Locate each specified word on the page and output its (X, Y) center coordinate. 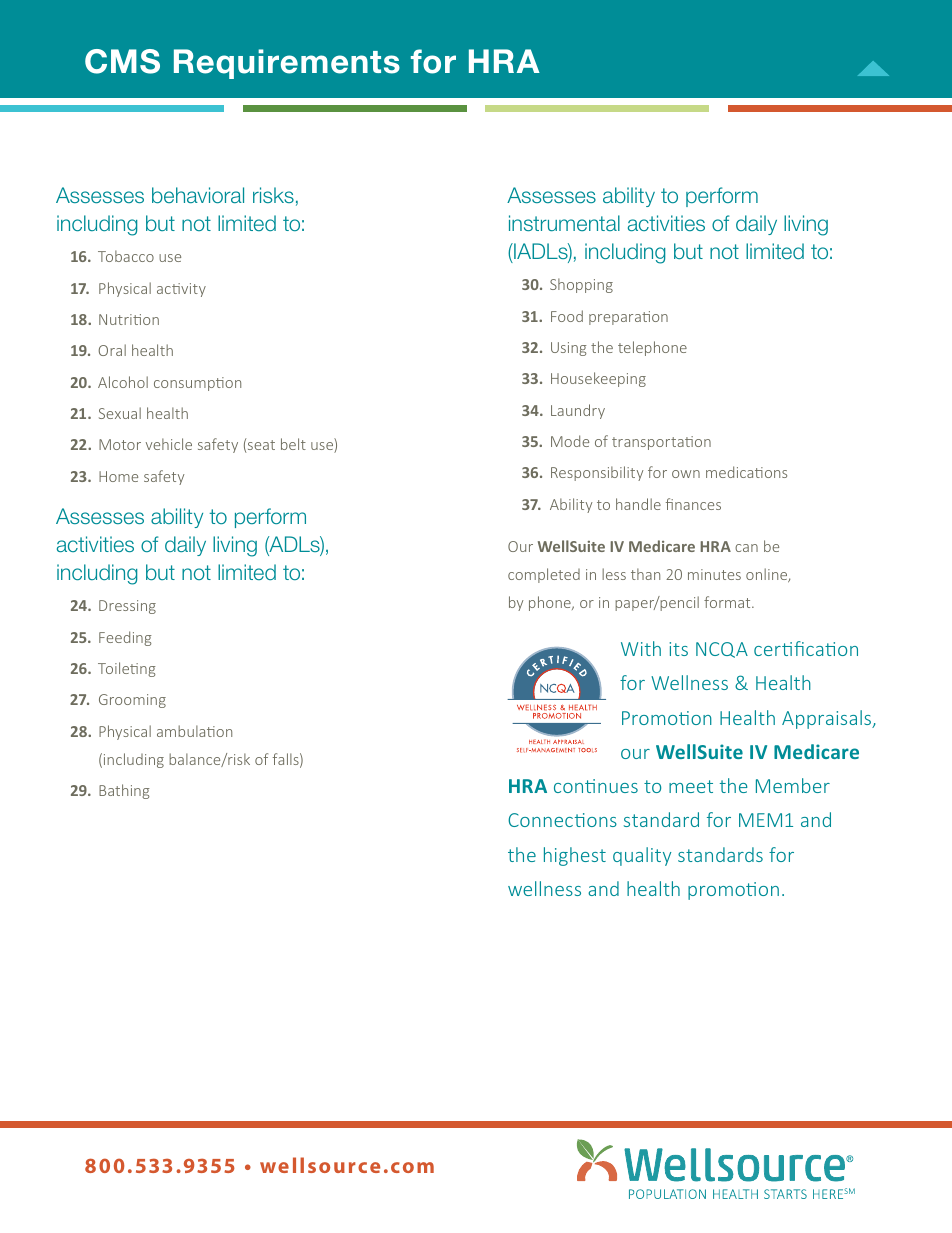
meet (691, 786)
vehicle (169, 444)
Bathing (124, 791)
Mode (570, 441)
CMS (122, 61)
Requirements (287, 64)
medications (746, 472)
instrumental (564, 223)
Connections (562, 820)
